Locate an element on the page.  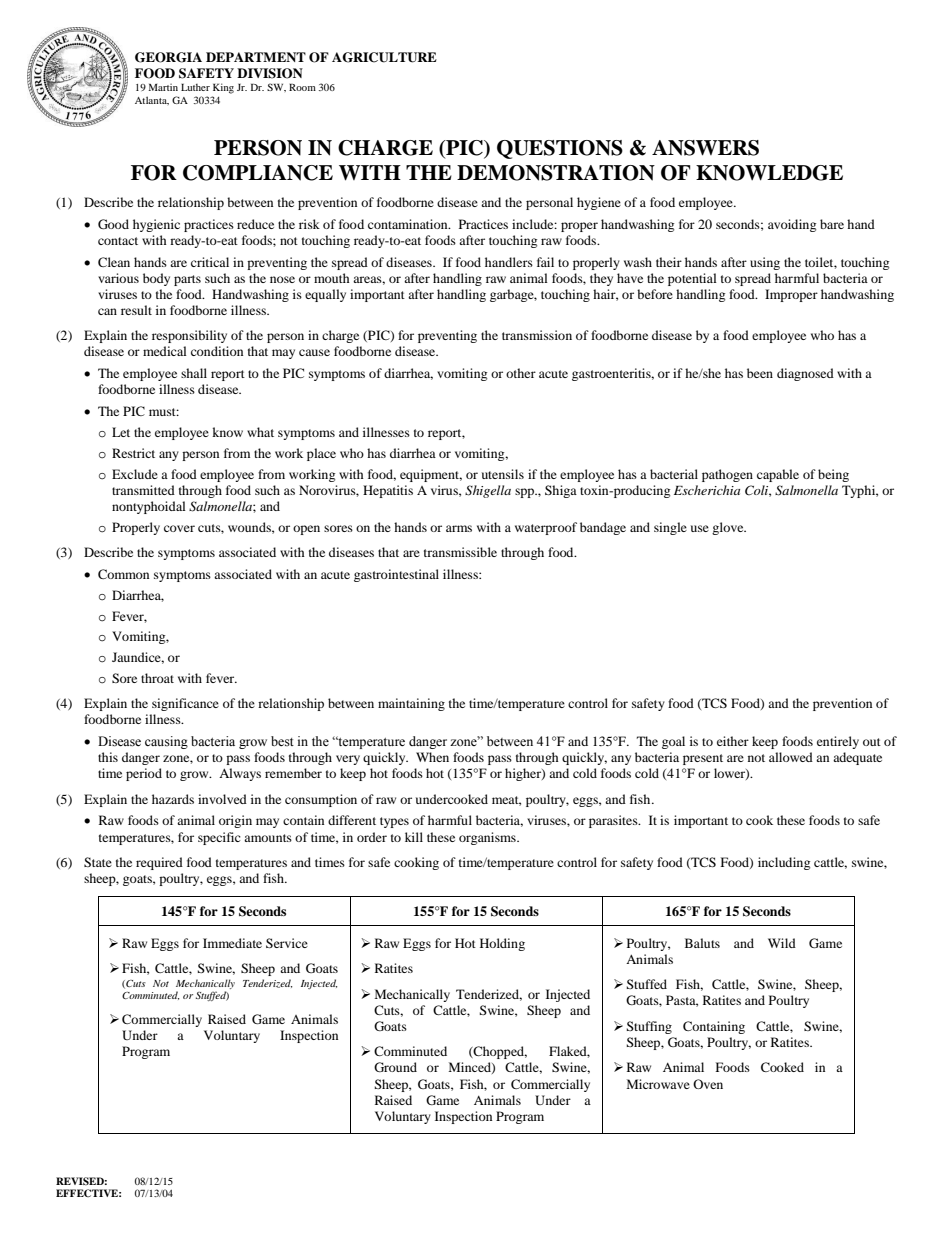
AGRICULTURE is located at coordinates (384, 57).
